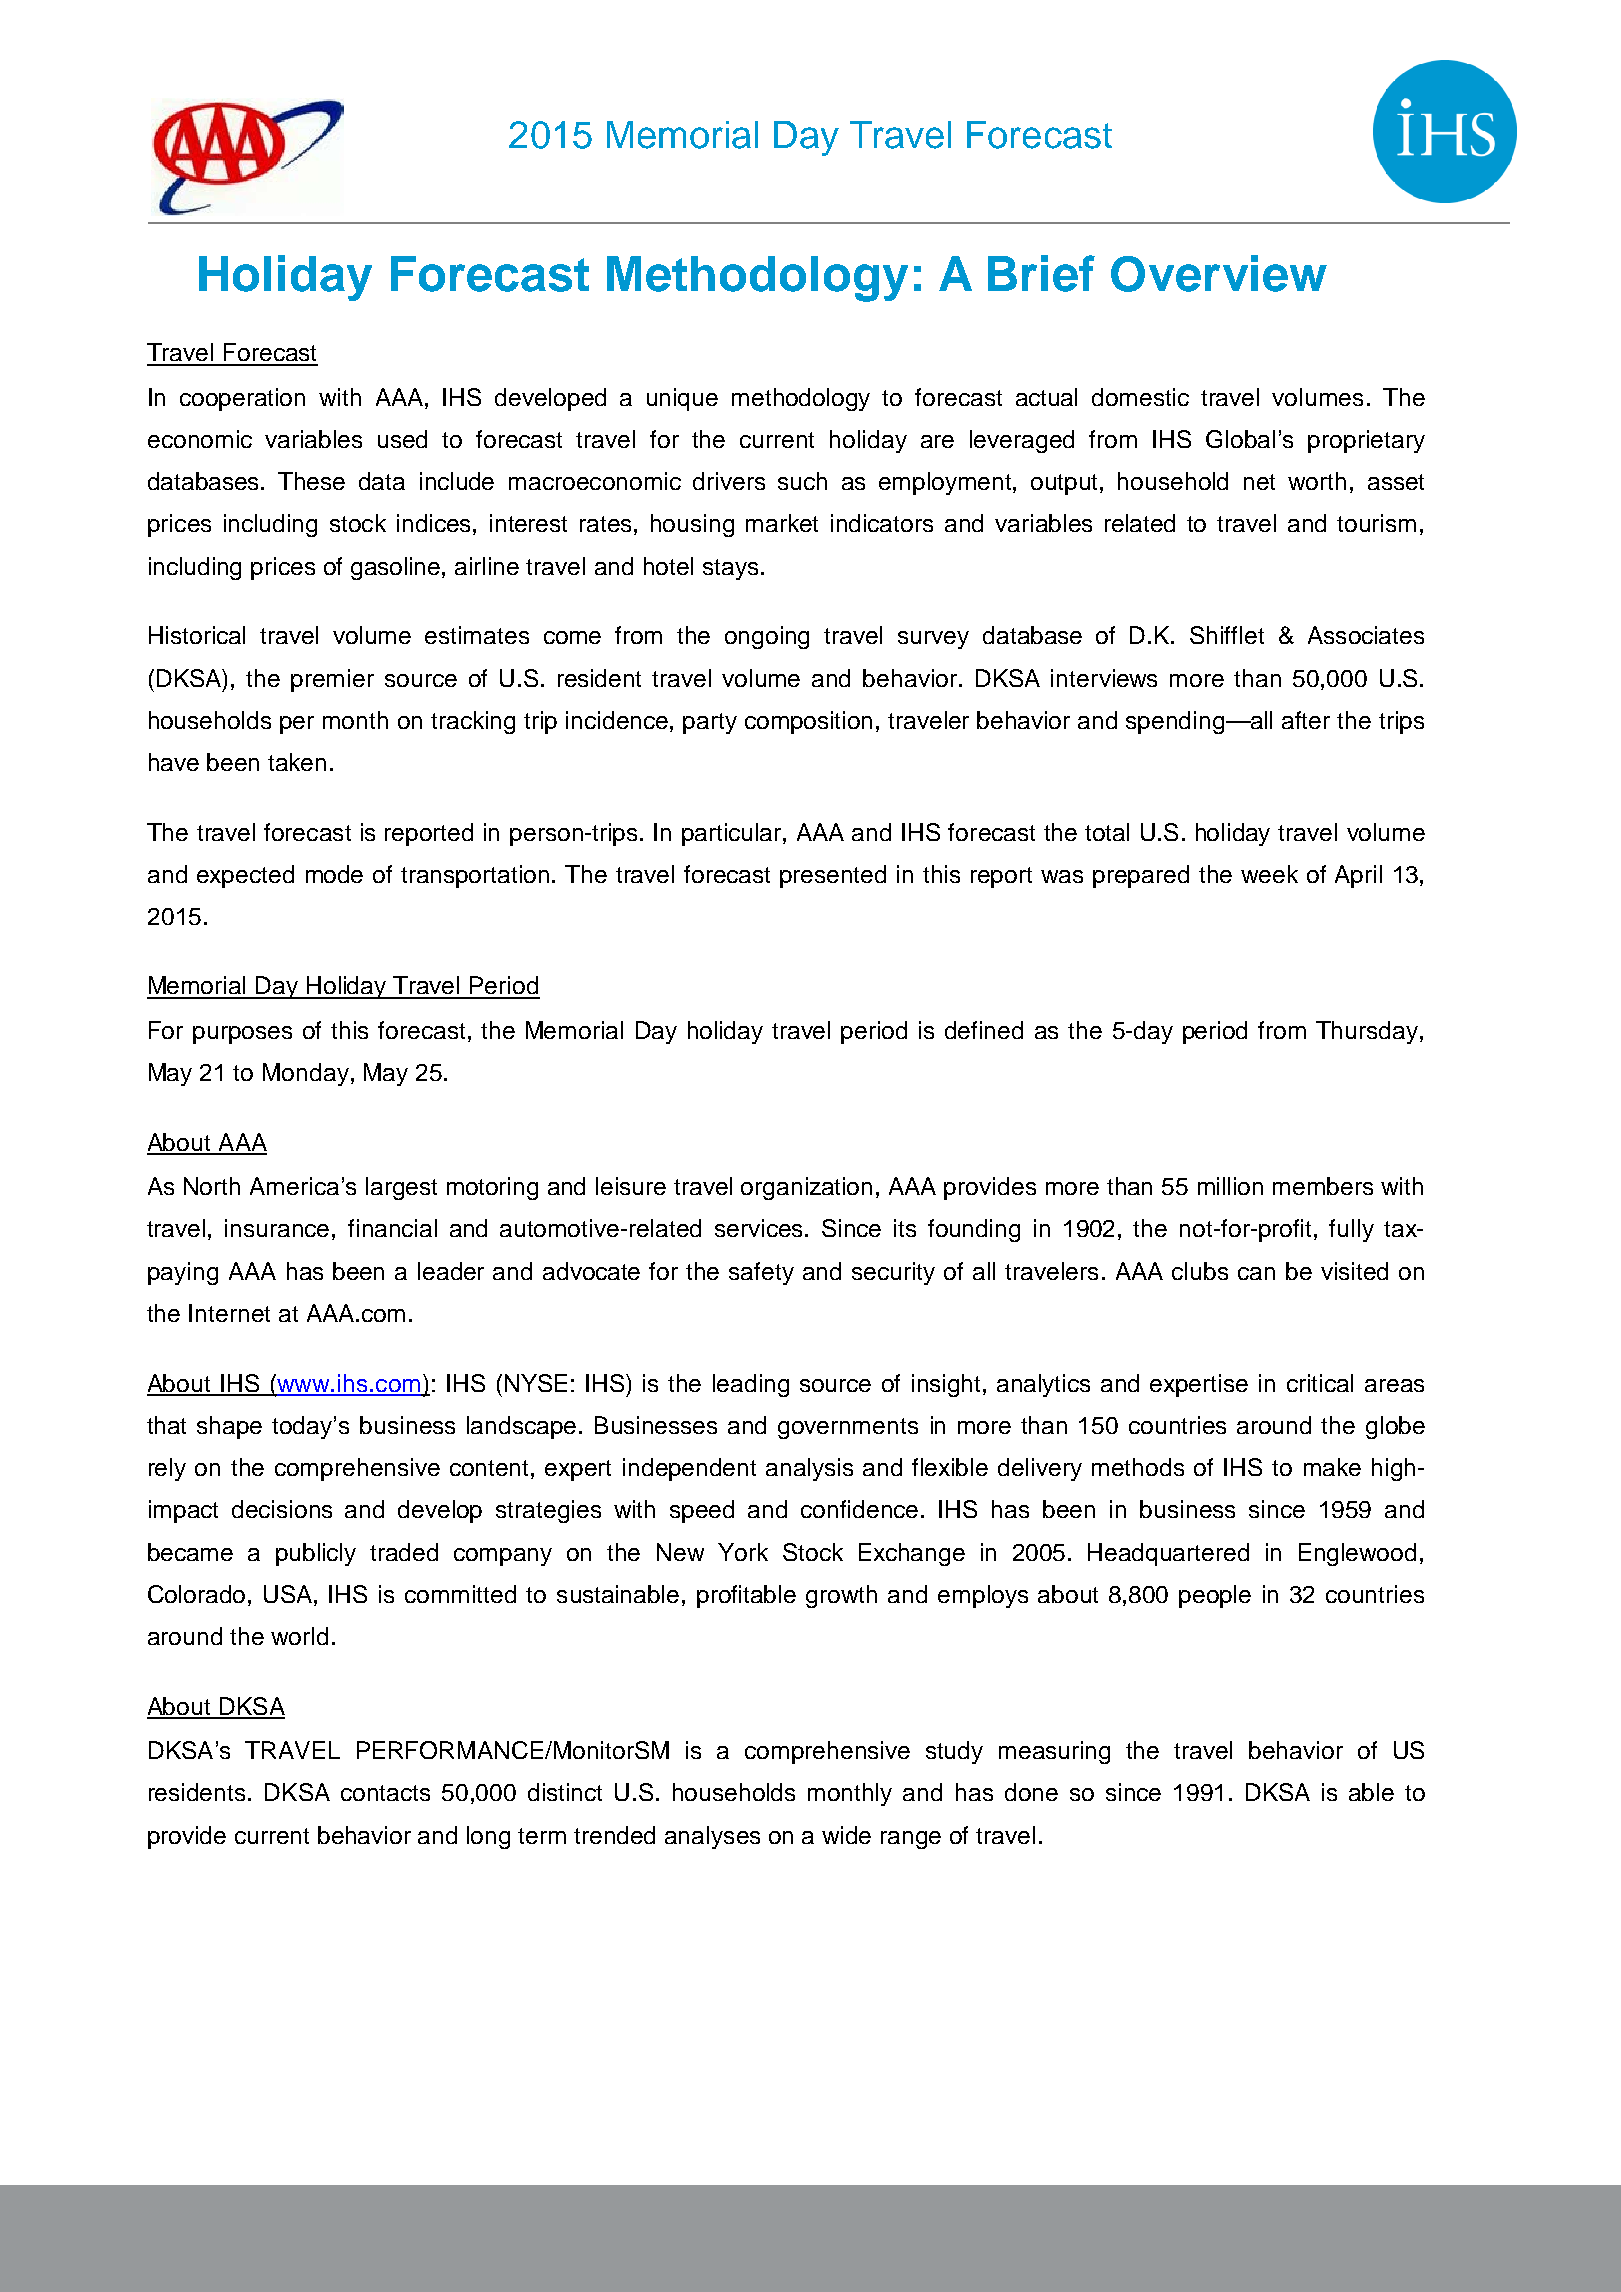  What do you see at coordinates (306, 1074) in the screenshot?
I see `Monday` at bounding box center [306, 1074].
